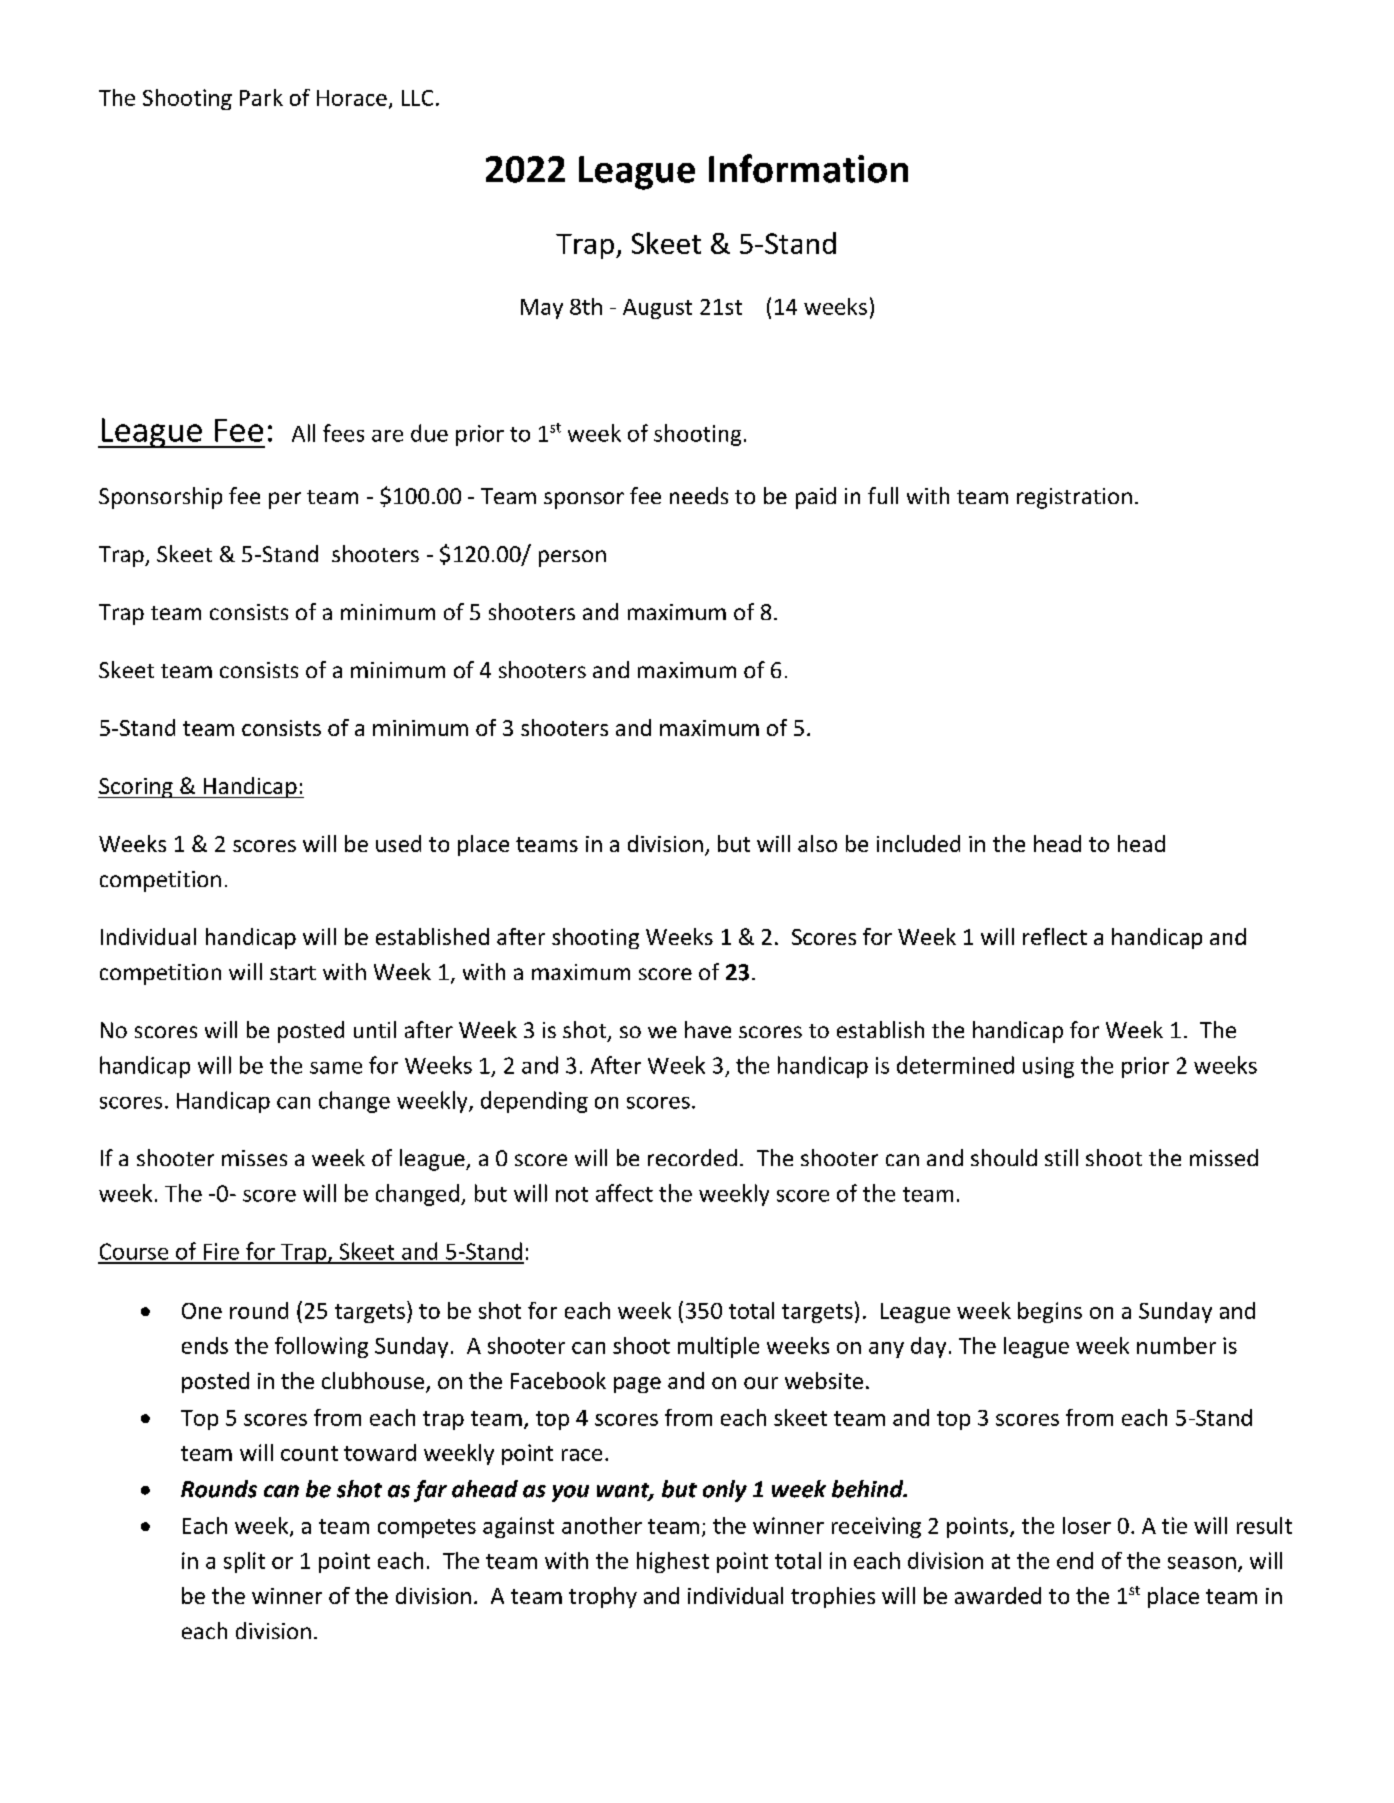  Describe the element at coordinates (398, 843) in the screenshot. I see `used` at that location.
